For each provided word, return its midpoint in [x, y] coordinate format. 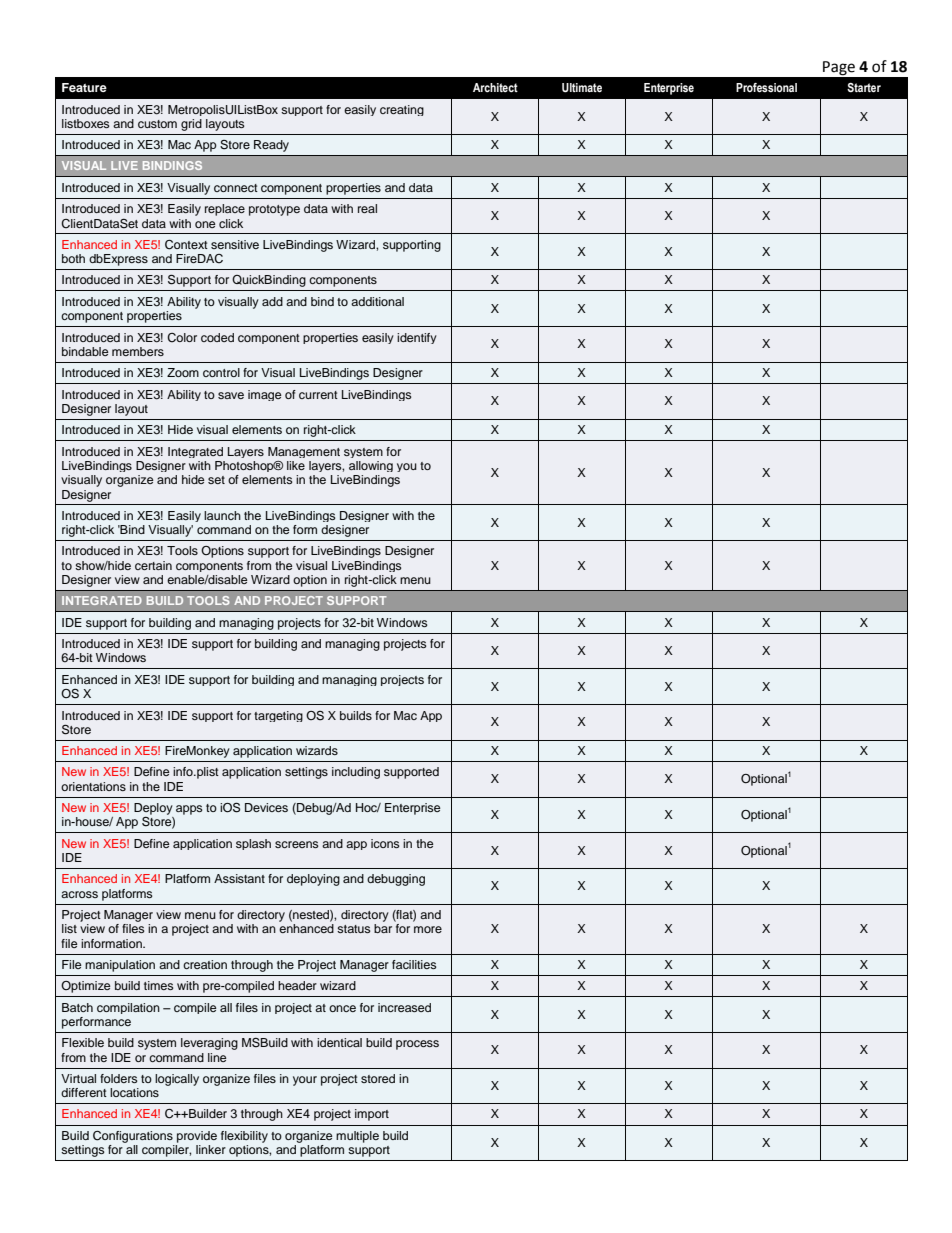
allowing [371, 466]
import [372, 1115]
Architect [495, 87]
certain [153, 565]
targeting [278, 716]
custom [157, 124]
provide [197, 1137]
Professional [766, 87]
